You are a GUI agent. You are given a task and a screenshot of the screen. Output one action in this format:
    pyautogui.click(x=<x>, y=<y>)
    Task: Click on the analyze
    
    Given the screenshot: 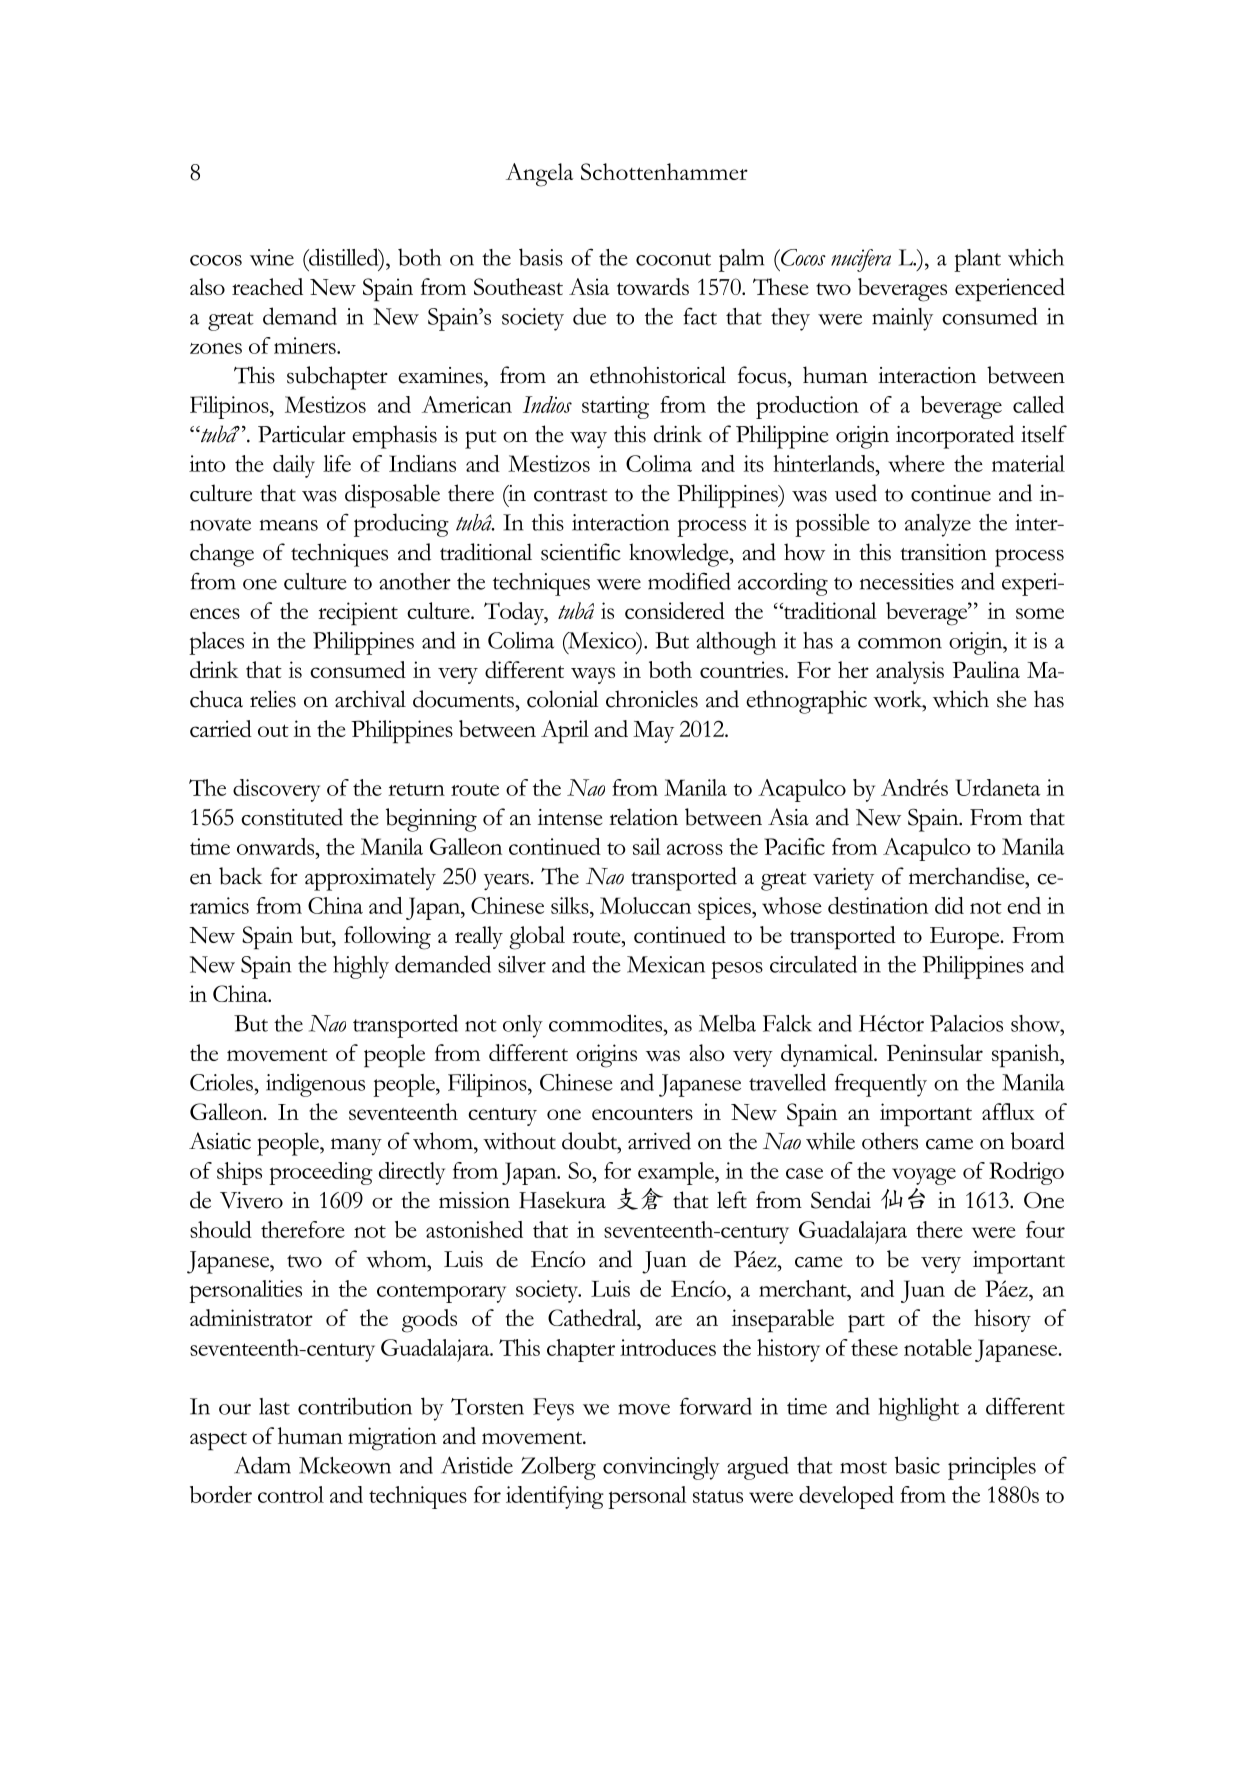 What is the action you would take?
    pyautogui.click(x=938, y=525)
